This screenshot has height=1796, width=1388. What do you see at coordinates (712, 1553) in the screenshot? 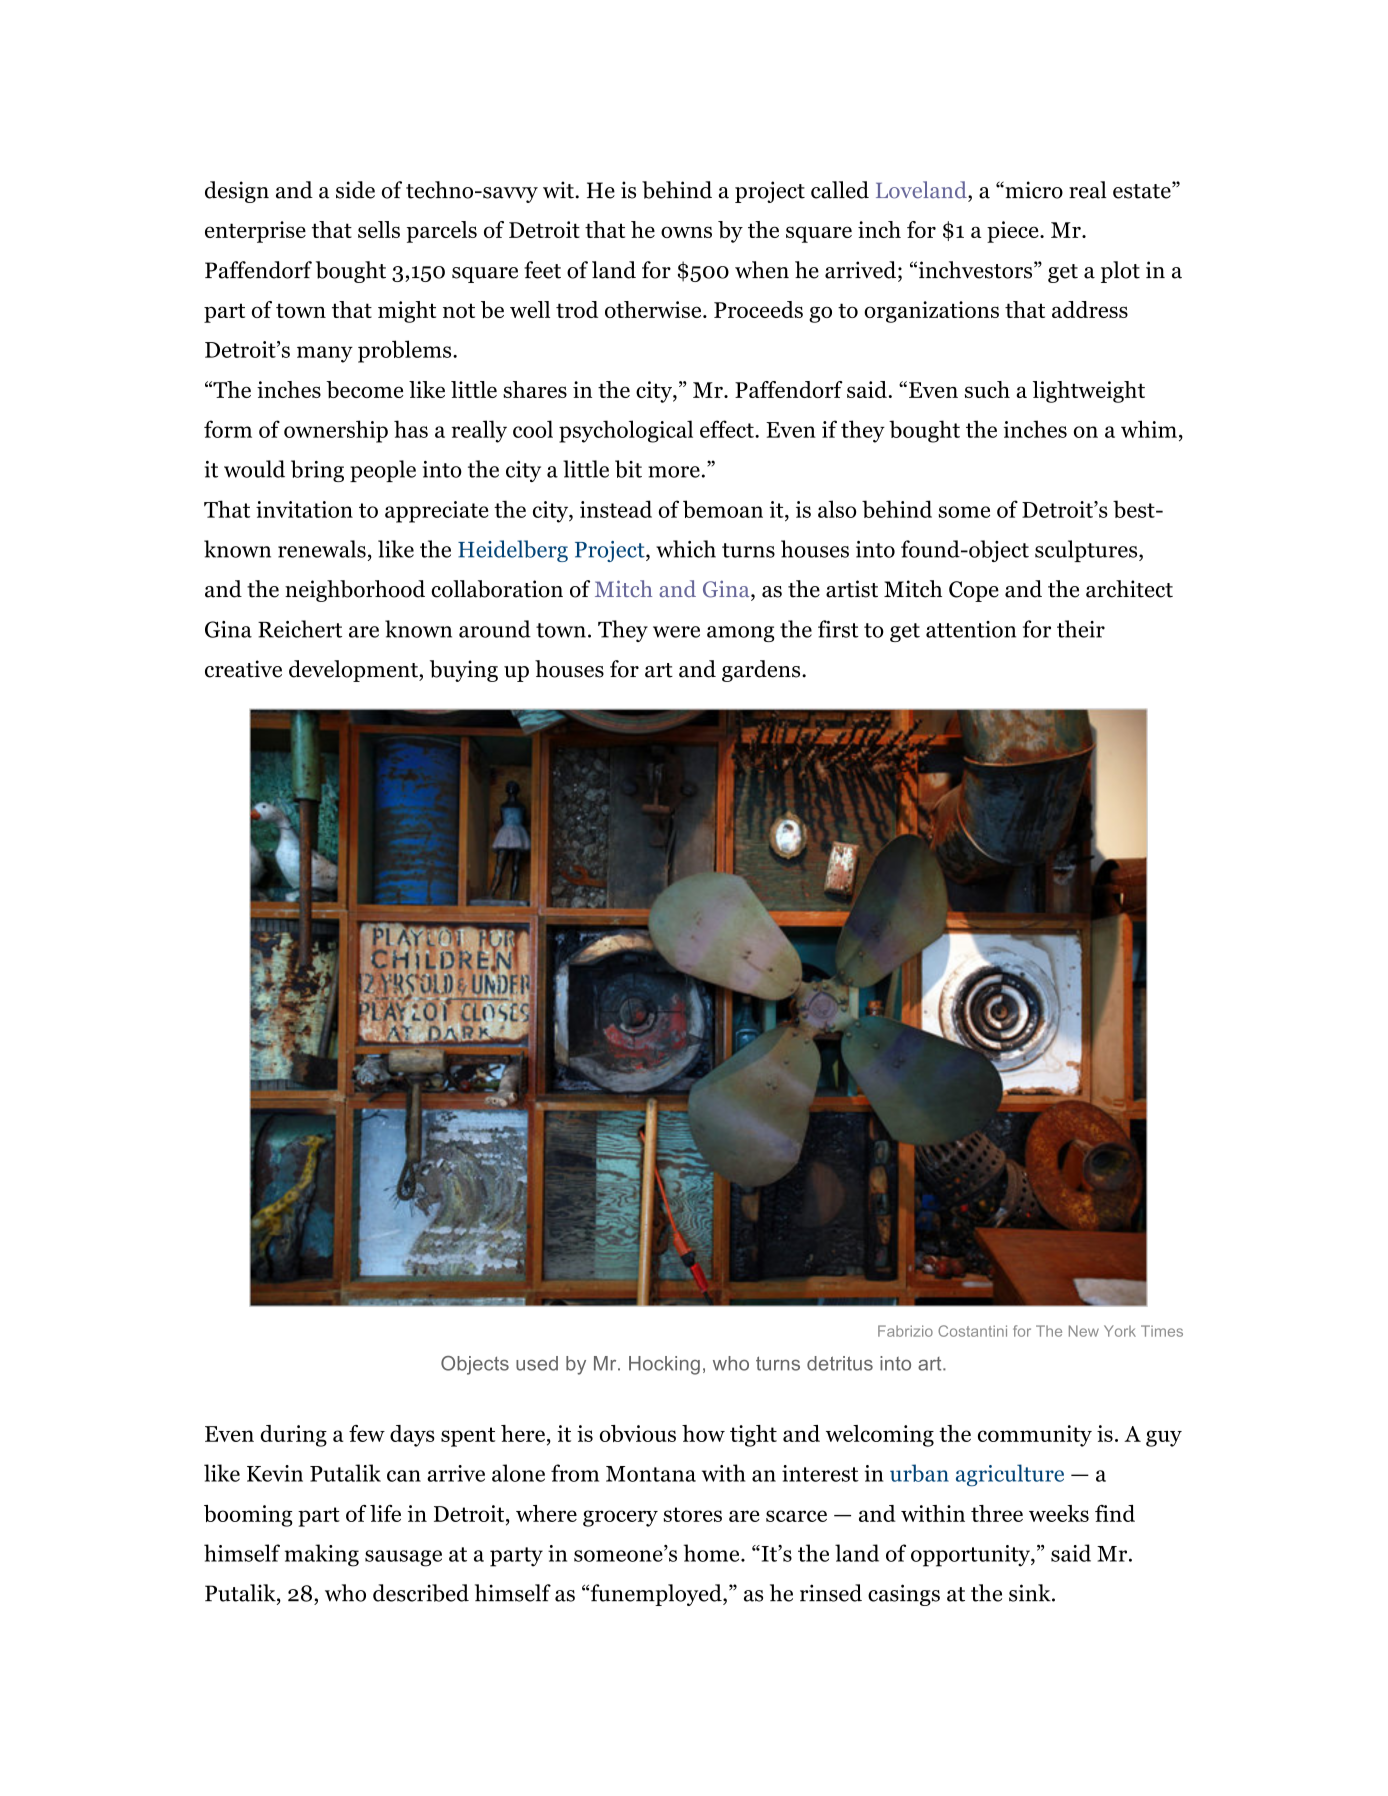
I see `home` at bounding box center [712, 1553].
